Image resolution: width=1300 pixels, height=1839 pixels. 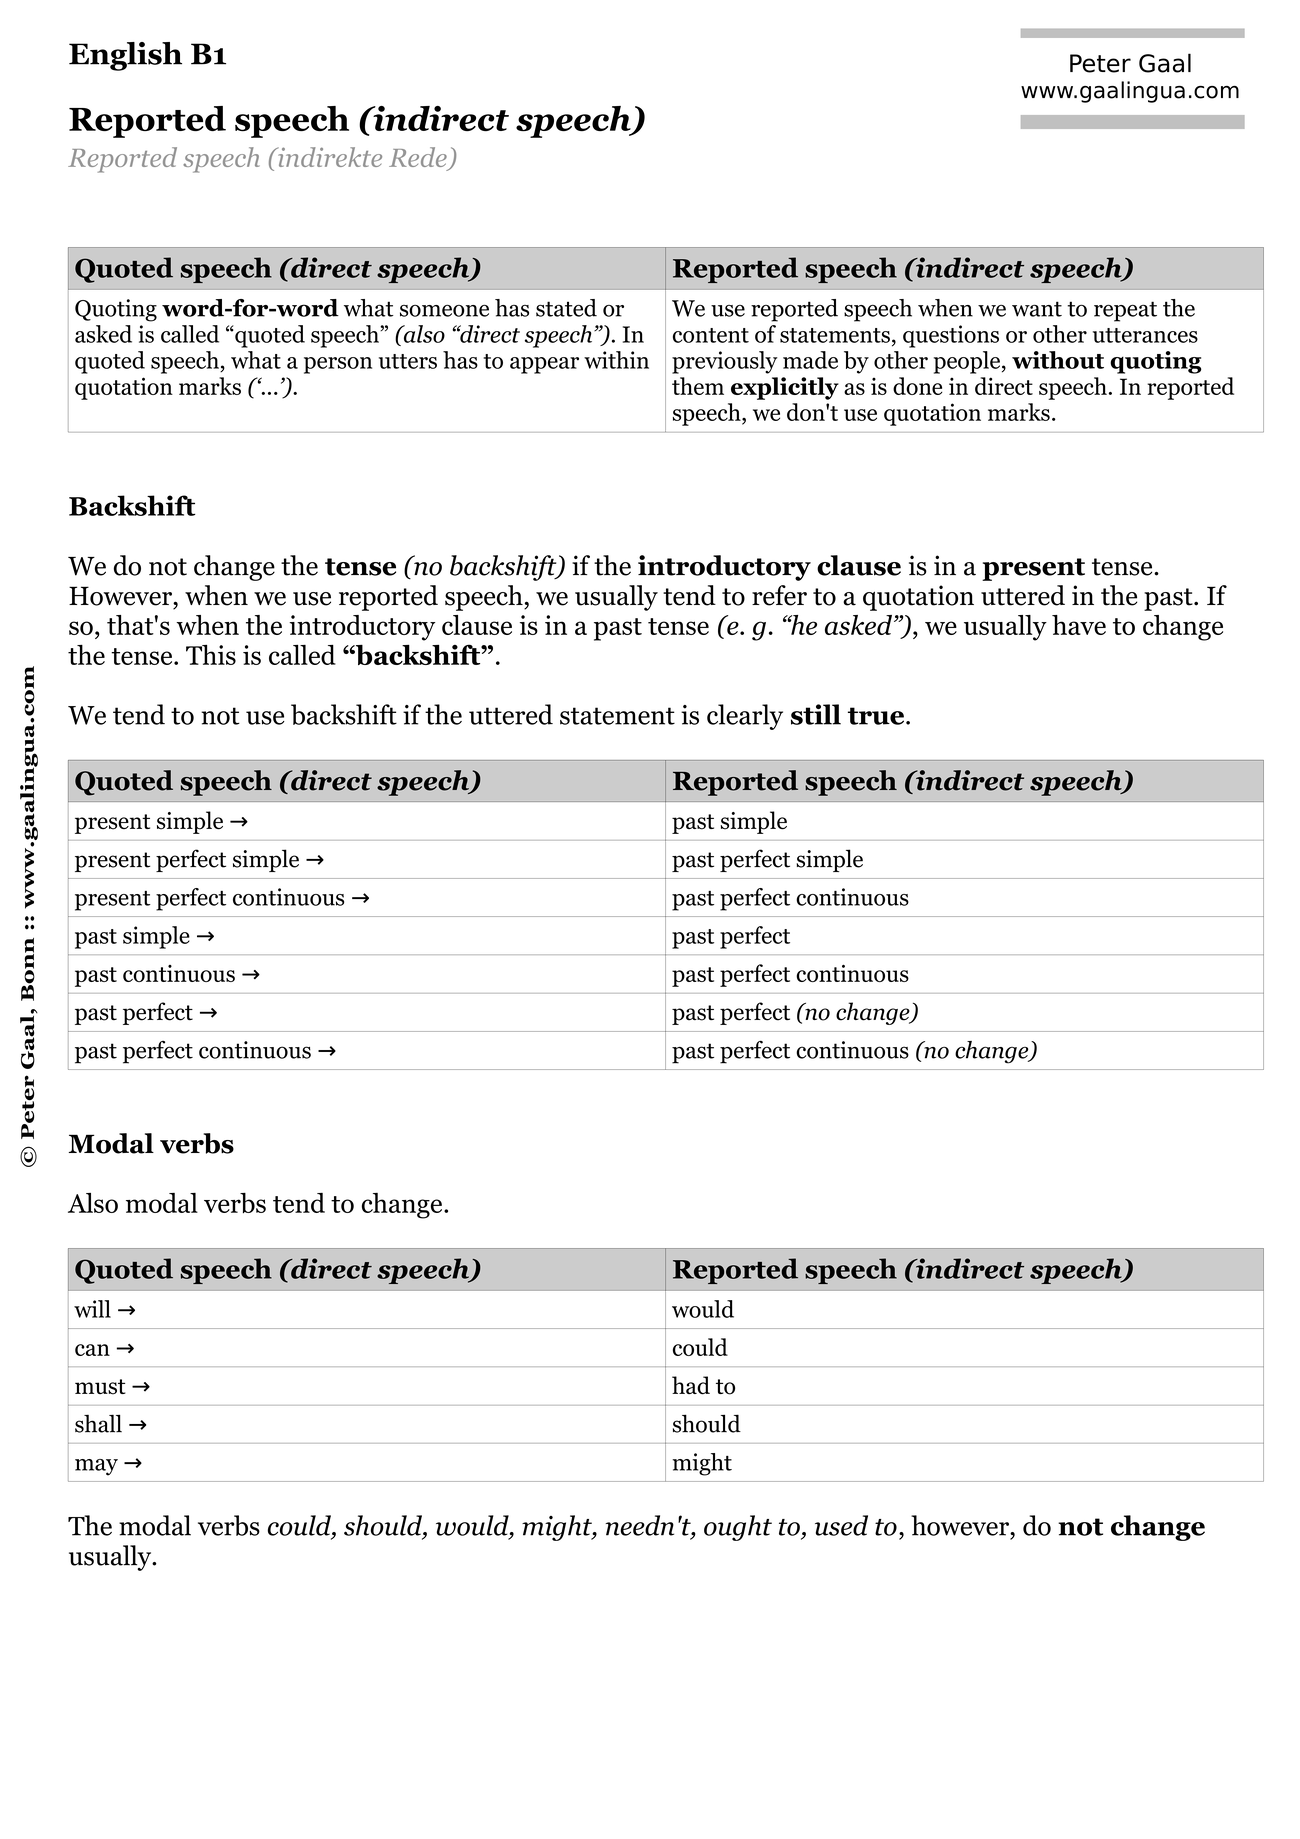 I want to click on have, so click(x=1079, y=625).
